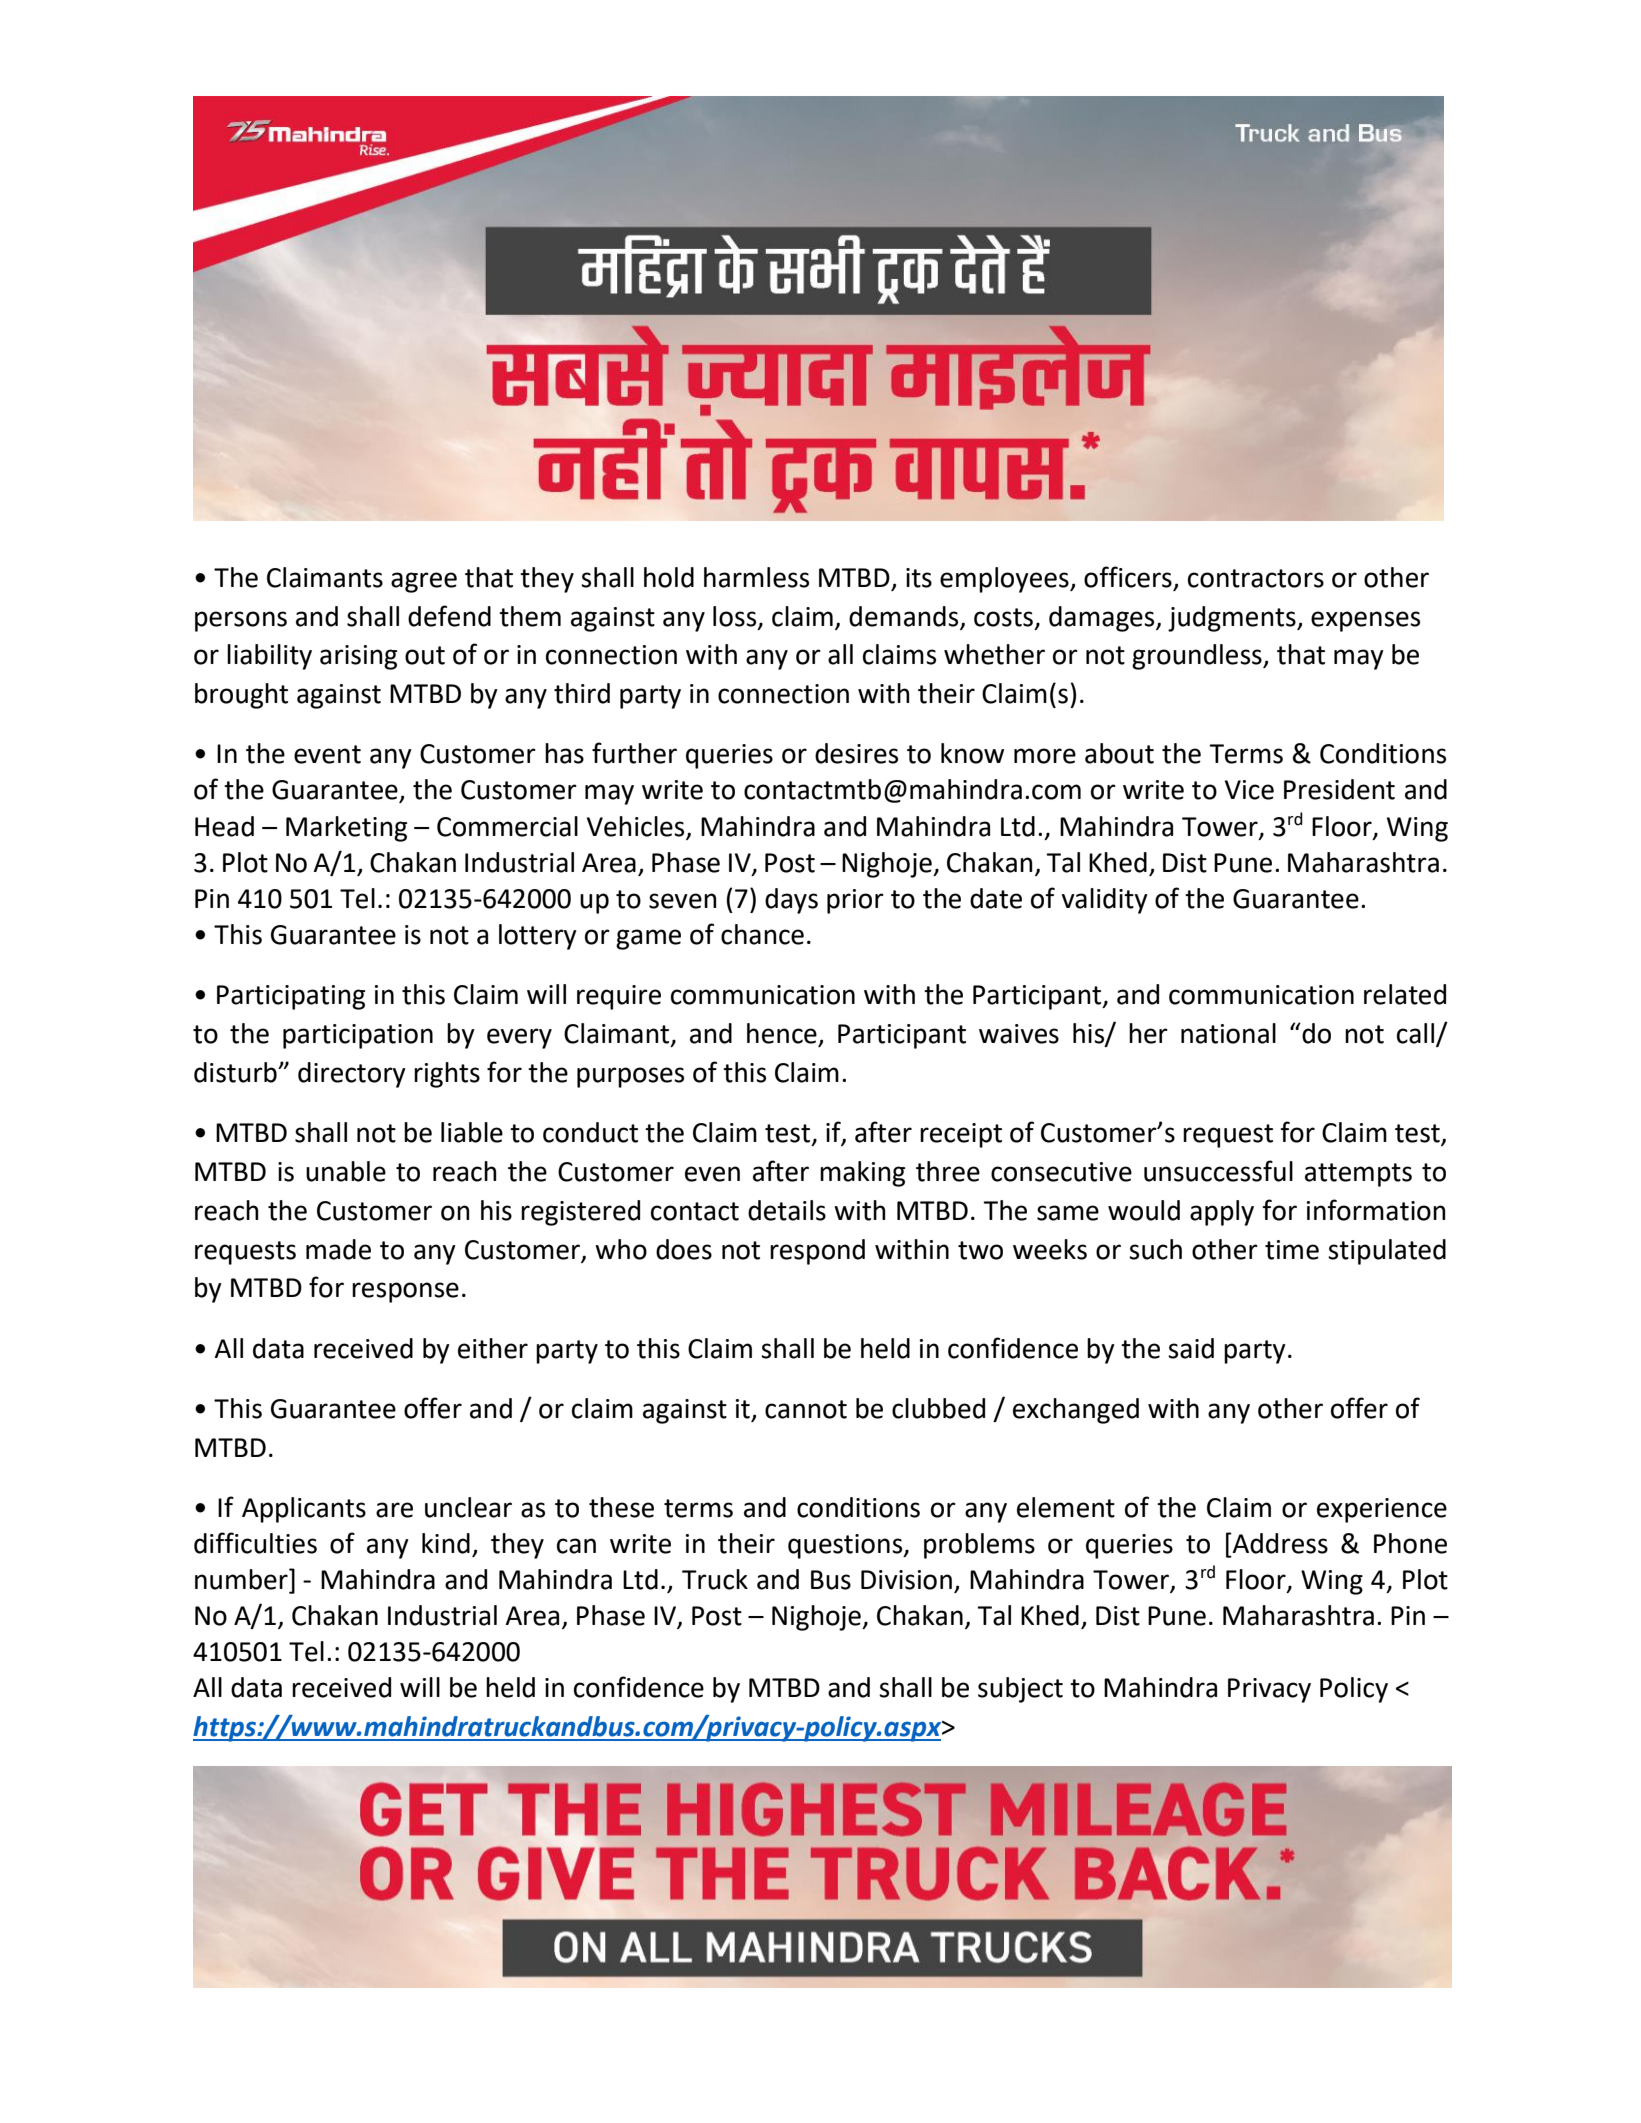  Describe the element at coordinates (1233, 619) in the screenshot. I see `judgments` at that location.
